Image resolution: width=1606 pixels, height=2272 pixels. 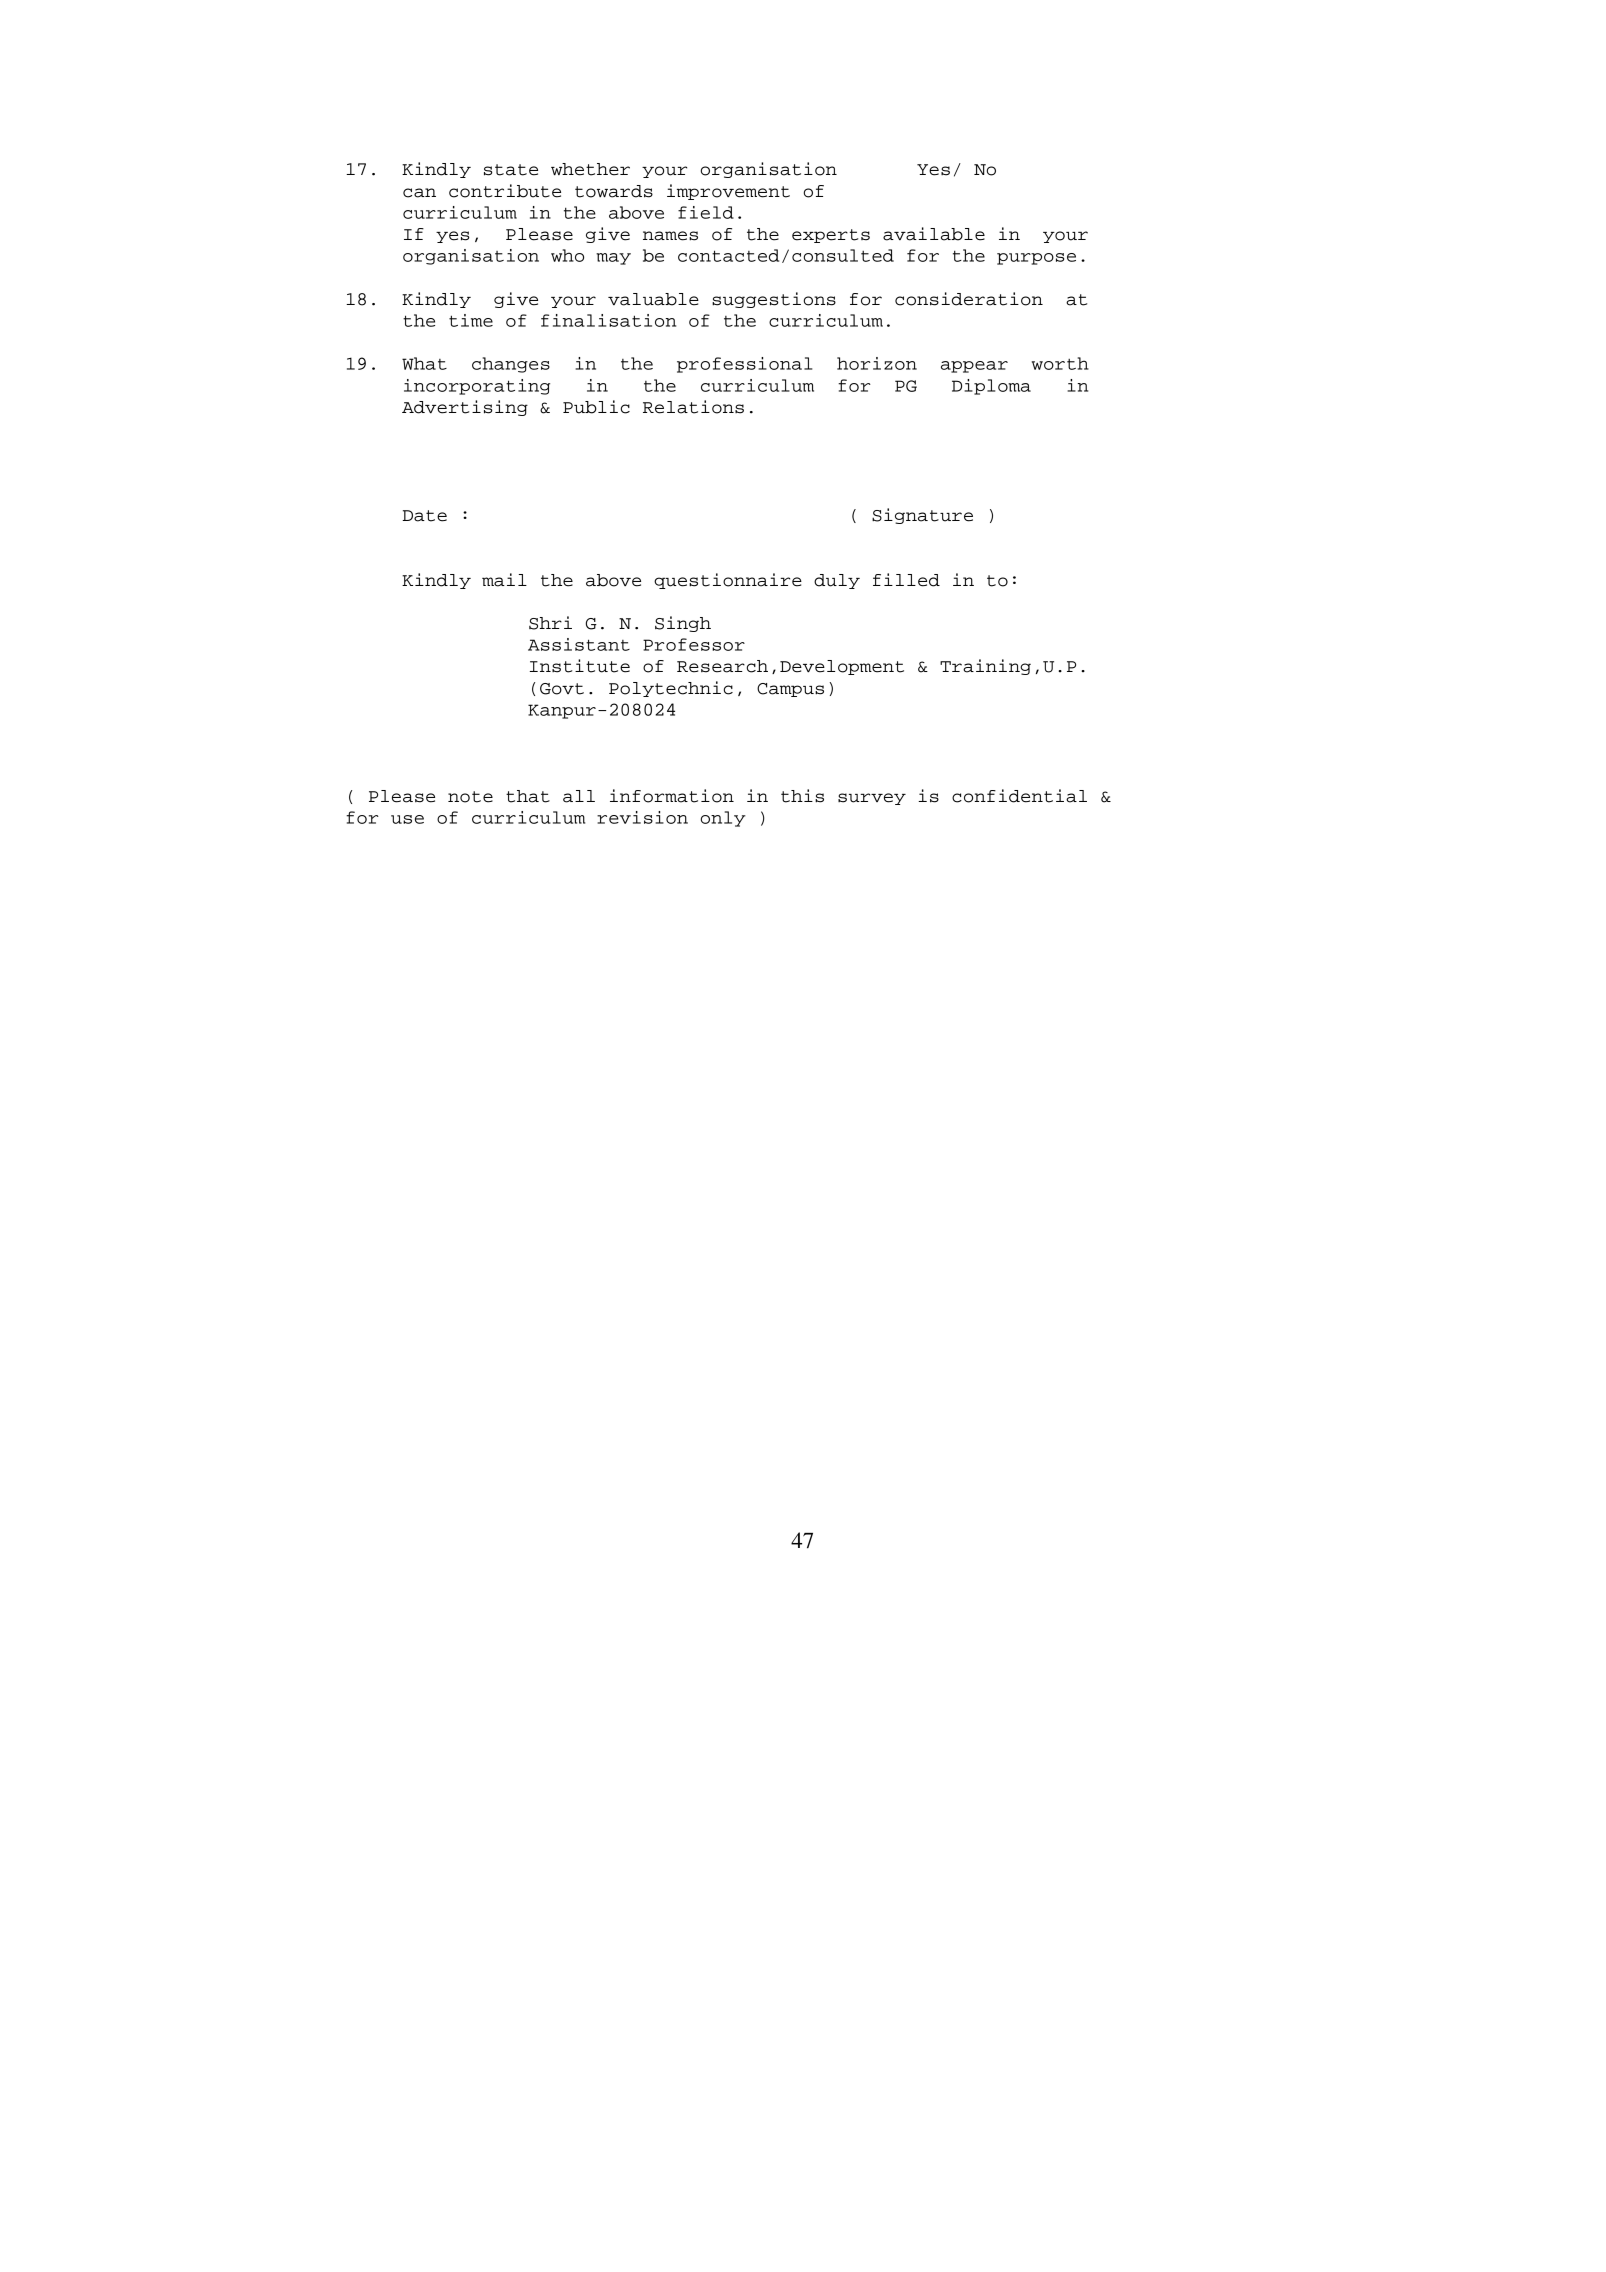 I want to click on improvement, so click(x=728, y=192).
